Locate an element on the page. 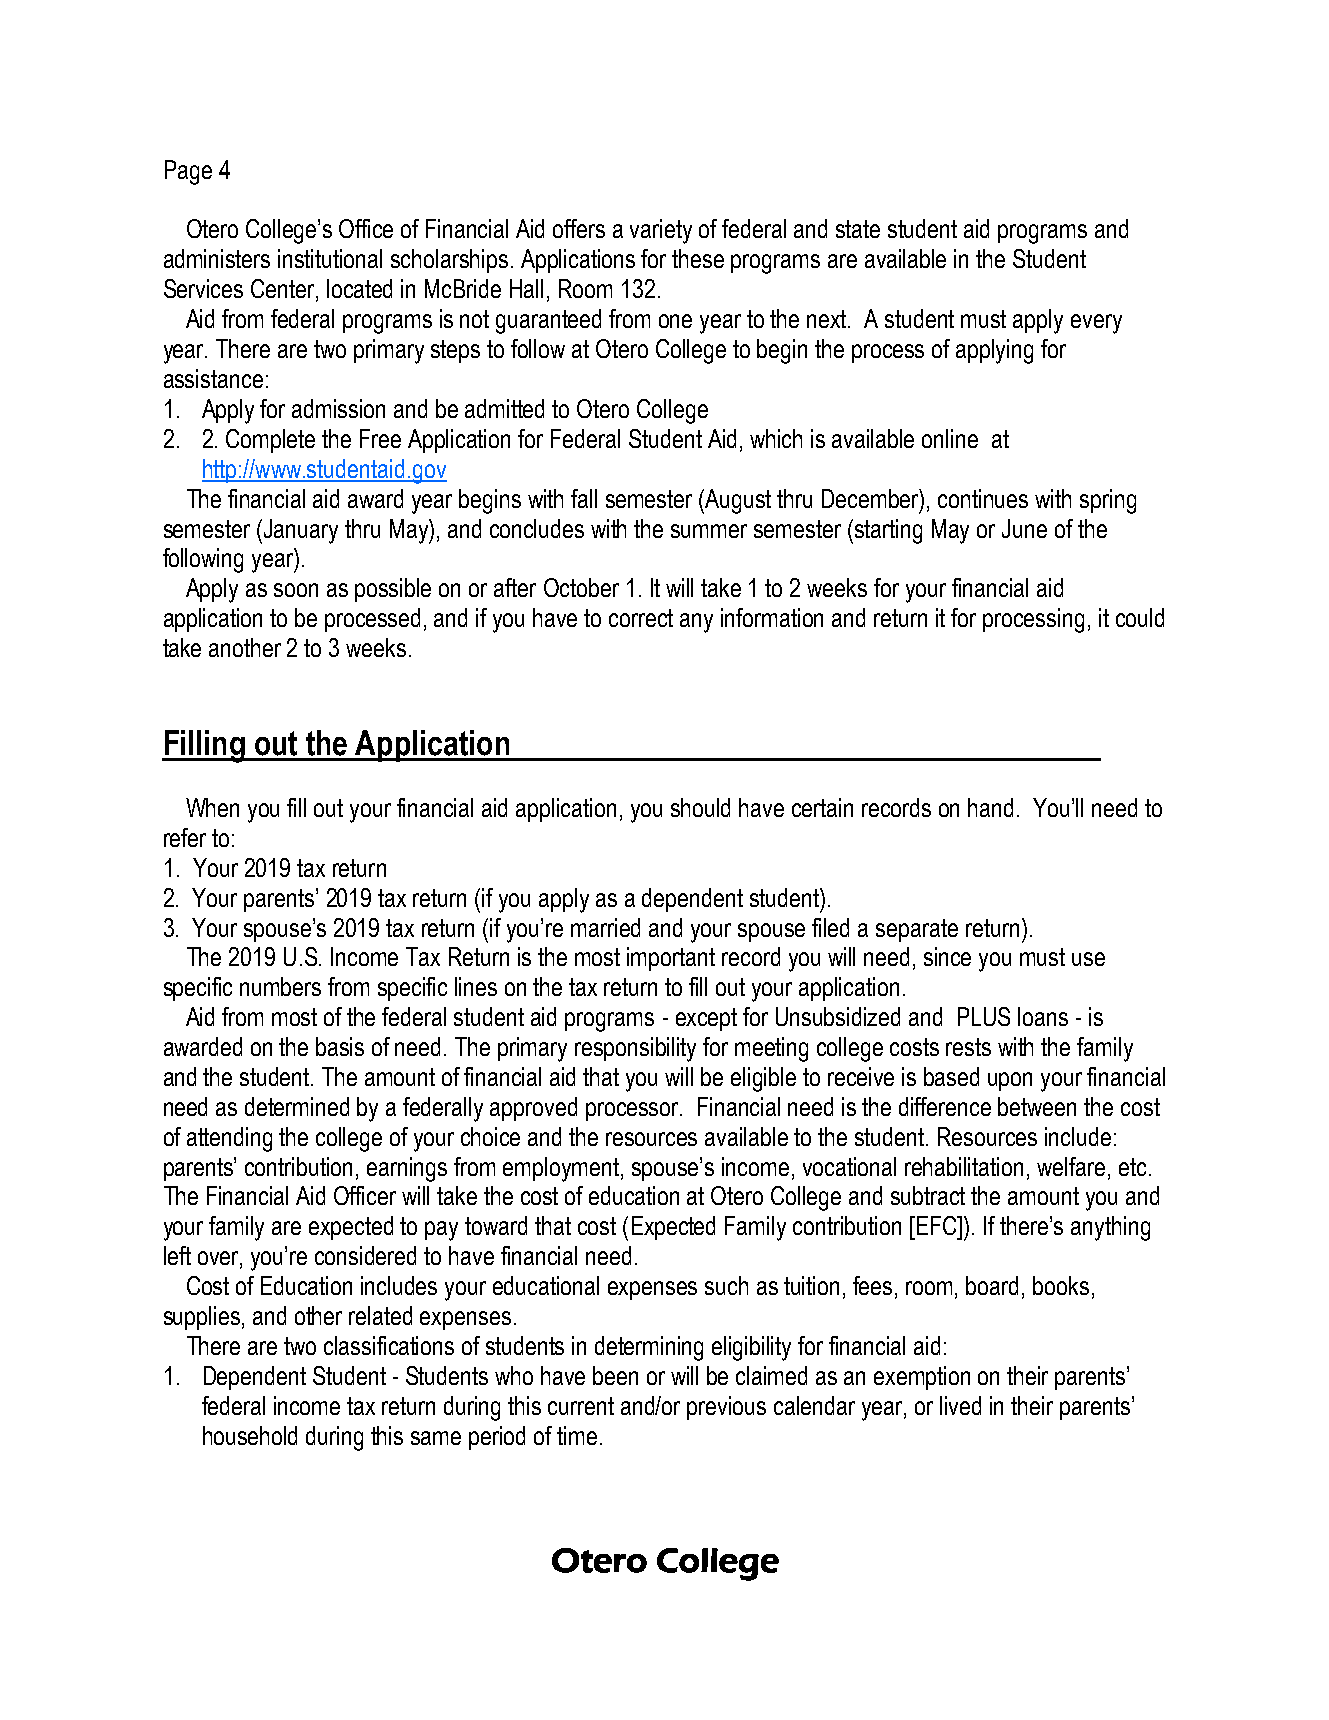 Image resolution: width=1329 pixels, height=1720 pixels. state is located at coordinates (858, 229).
